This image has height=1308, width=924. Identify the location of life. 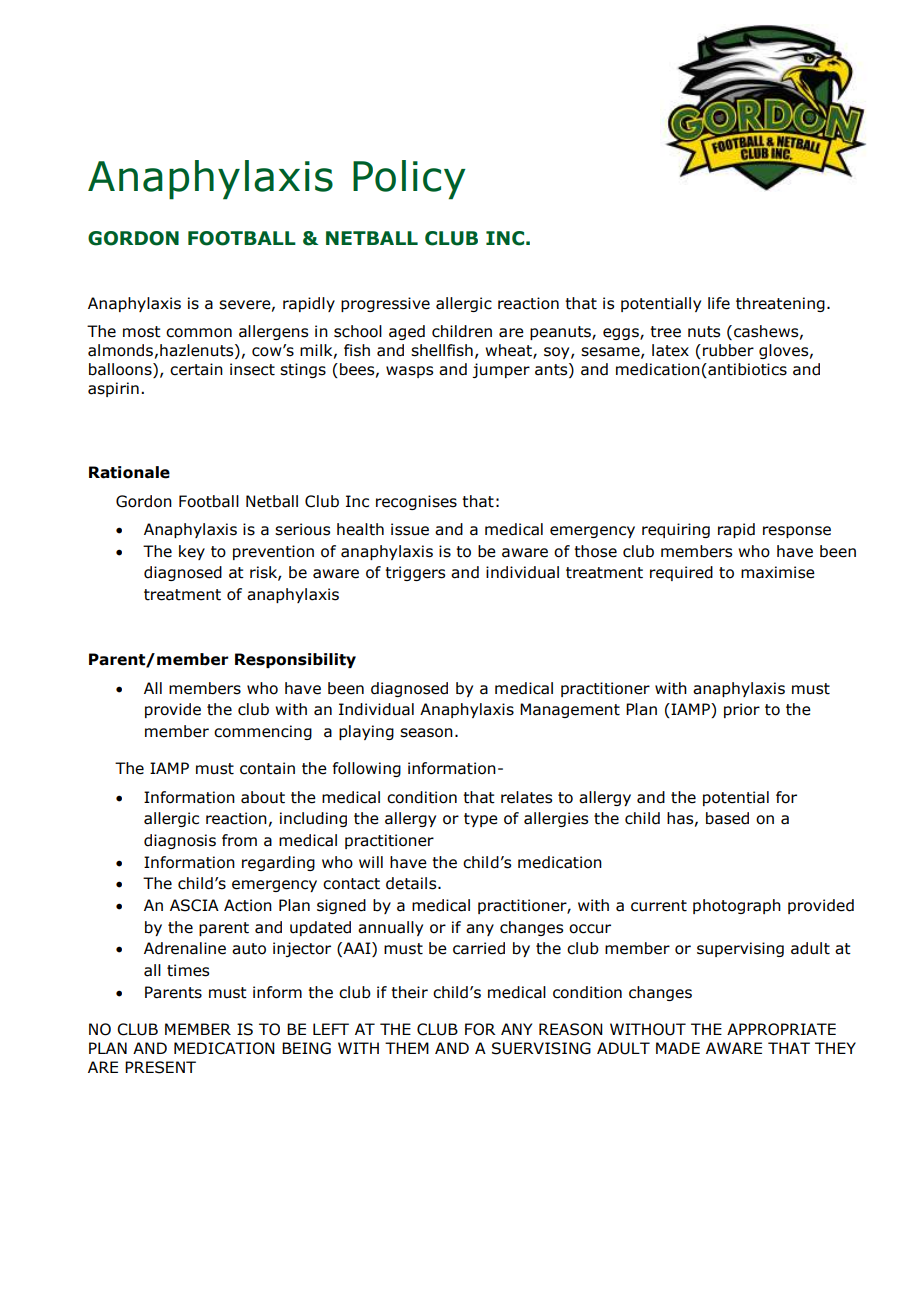
(719, 303).
